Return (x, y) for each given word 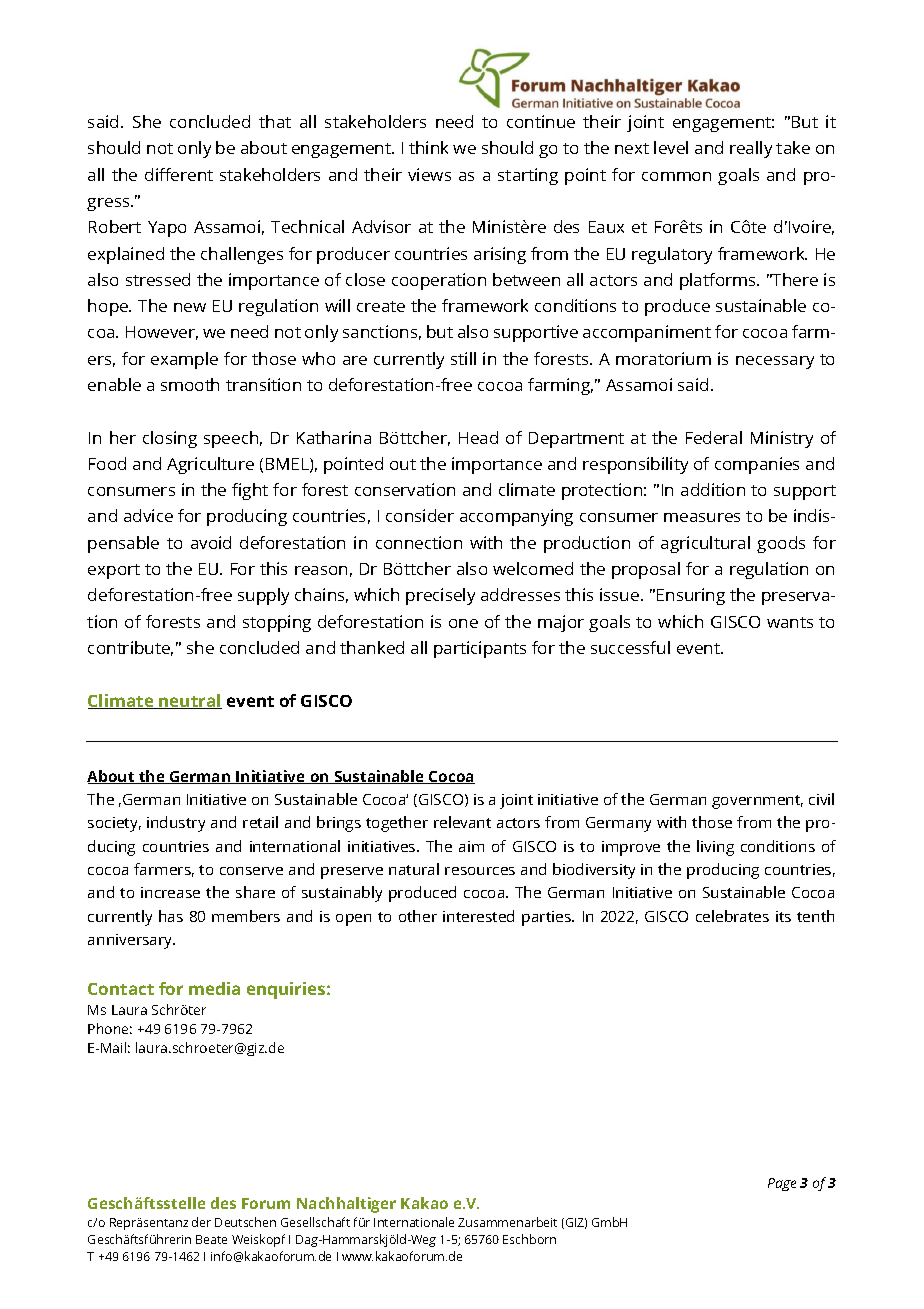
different (179, 174)
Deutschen (245, 1222)
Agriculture (210, 465)
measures (702, 517)
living (715, 848)
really (751, 149)
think (428, 147)
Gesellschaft (315, 1222)
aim (471, 846)
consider (420, 515)
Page (782, 1184)
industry (176, 824)
